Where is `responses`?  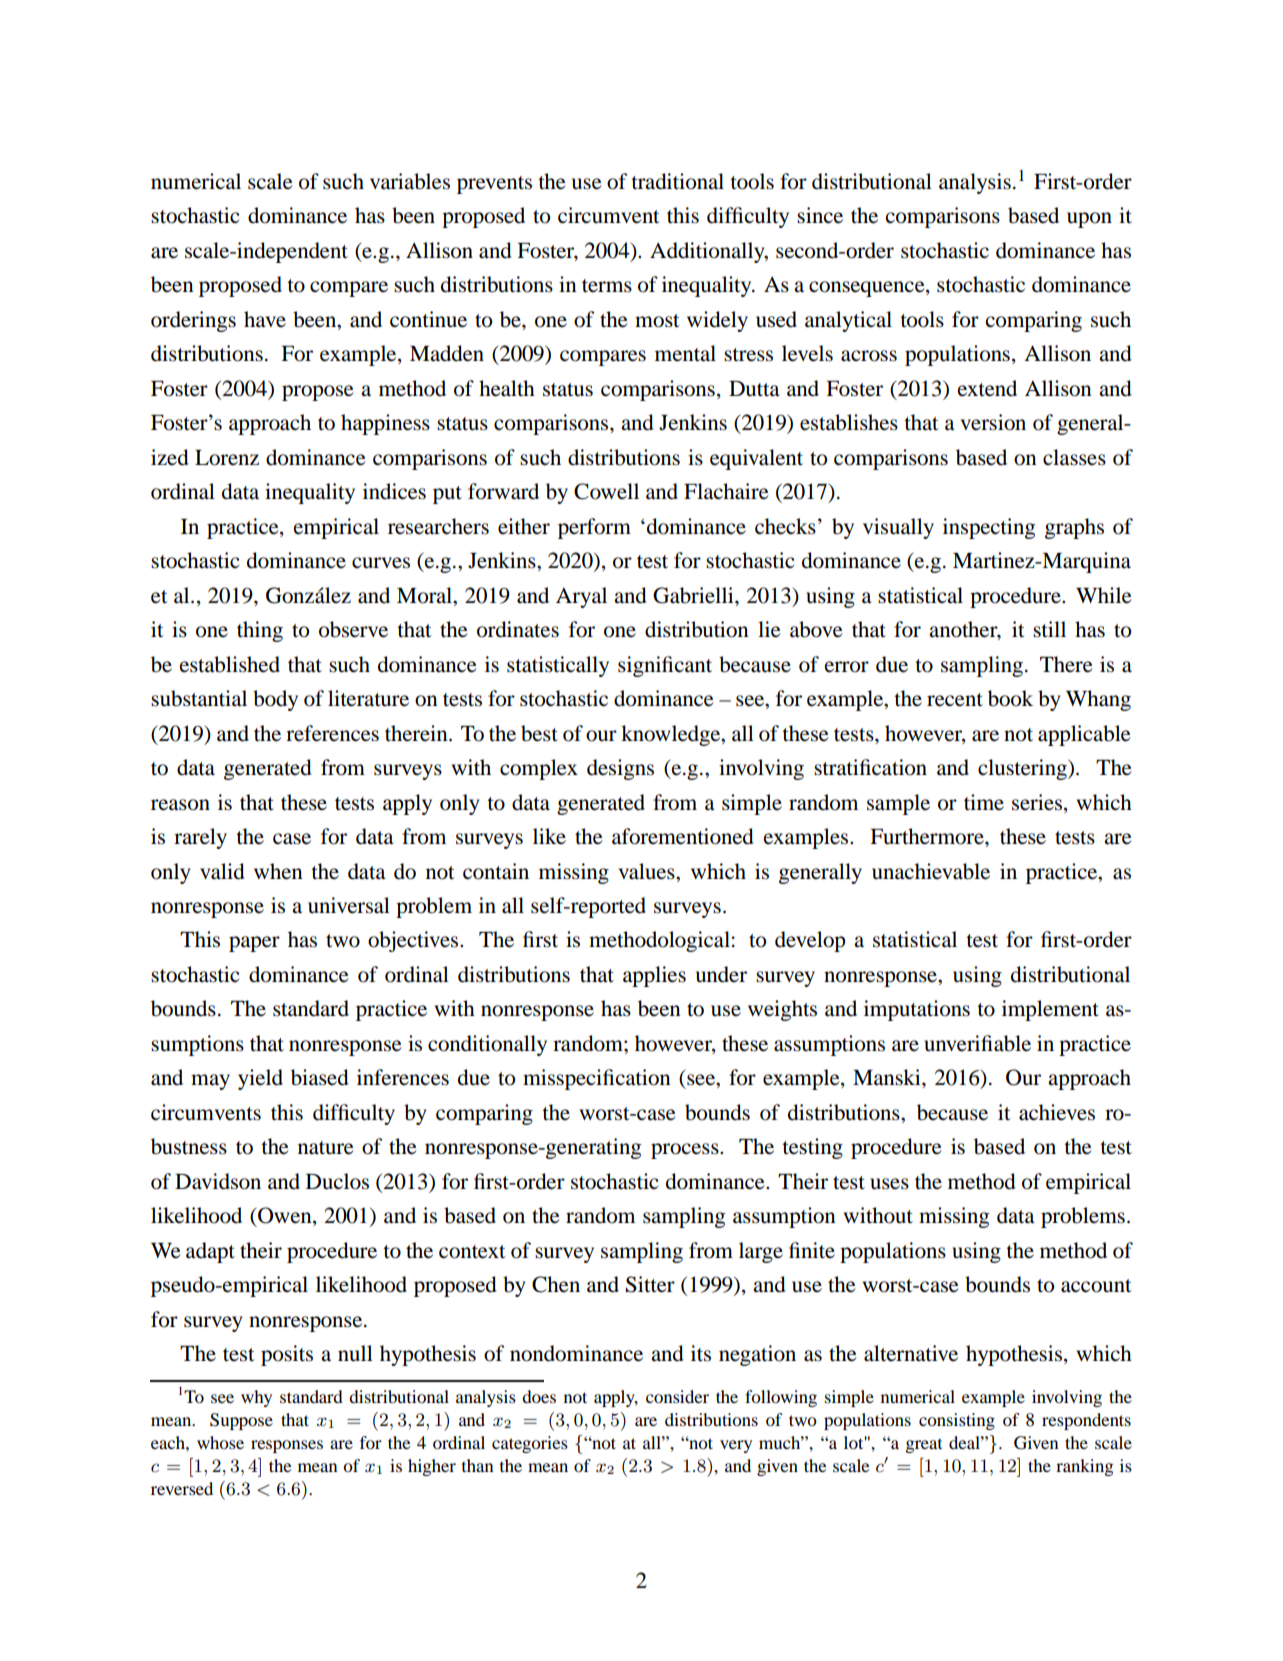 responses is located at coordinates (287, 1446).
